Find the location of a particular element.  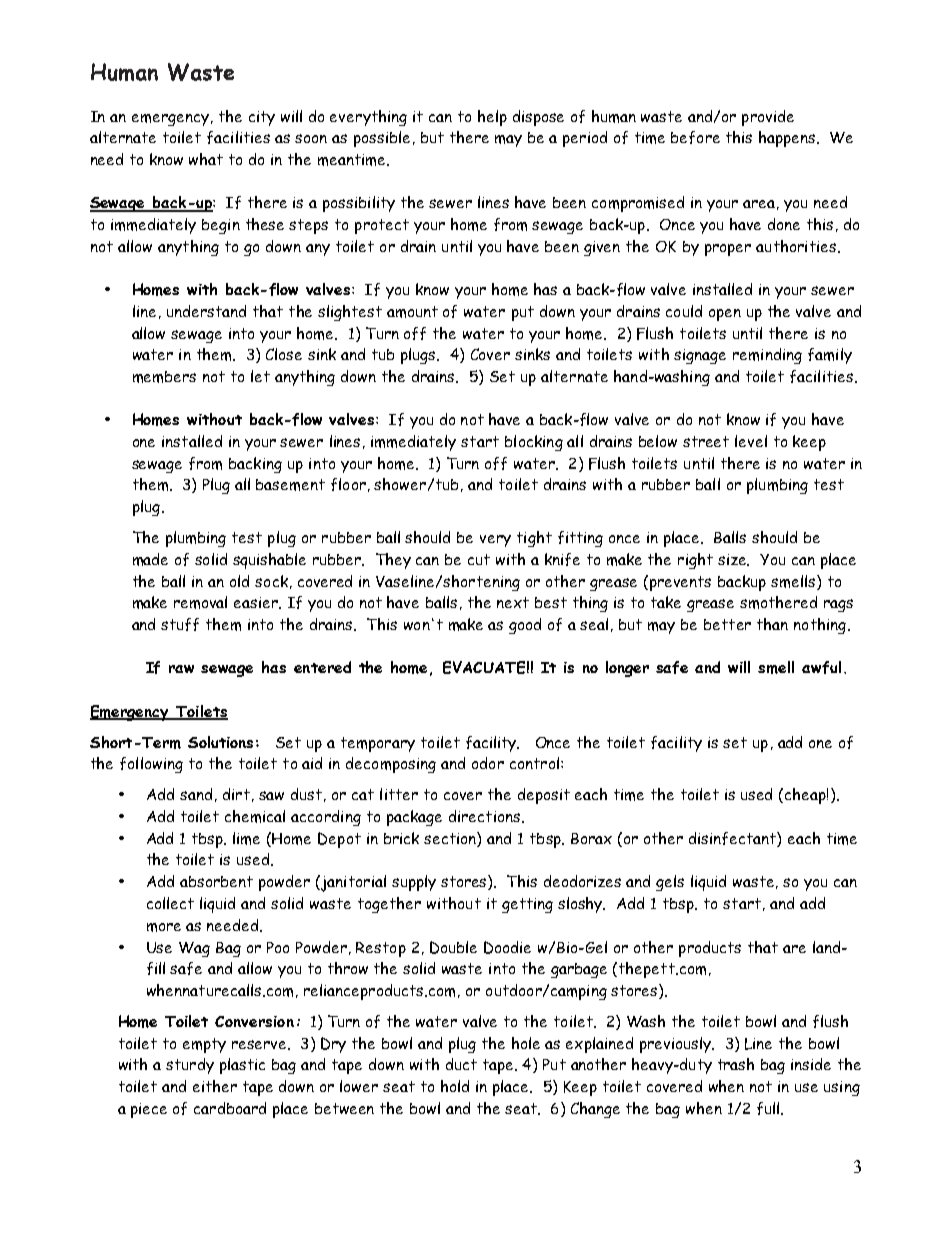

happens is located at coordinates (788, 139).
